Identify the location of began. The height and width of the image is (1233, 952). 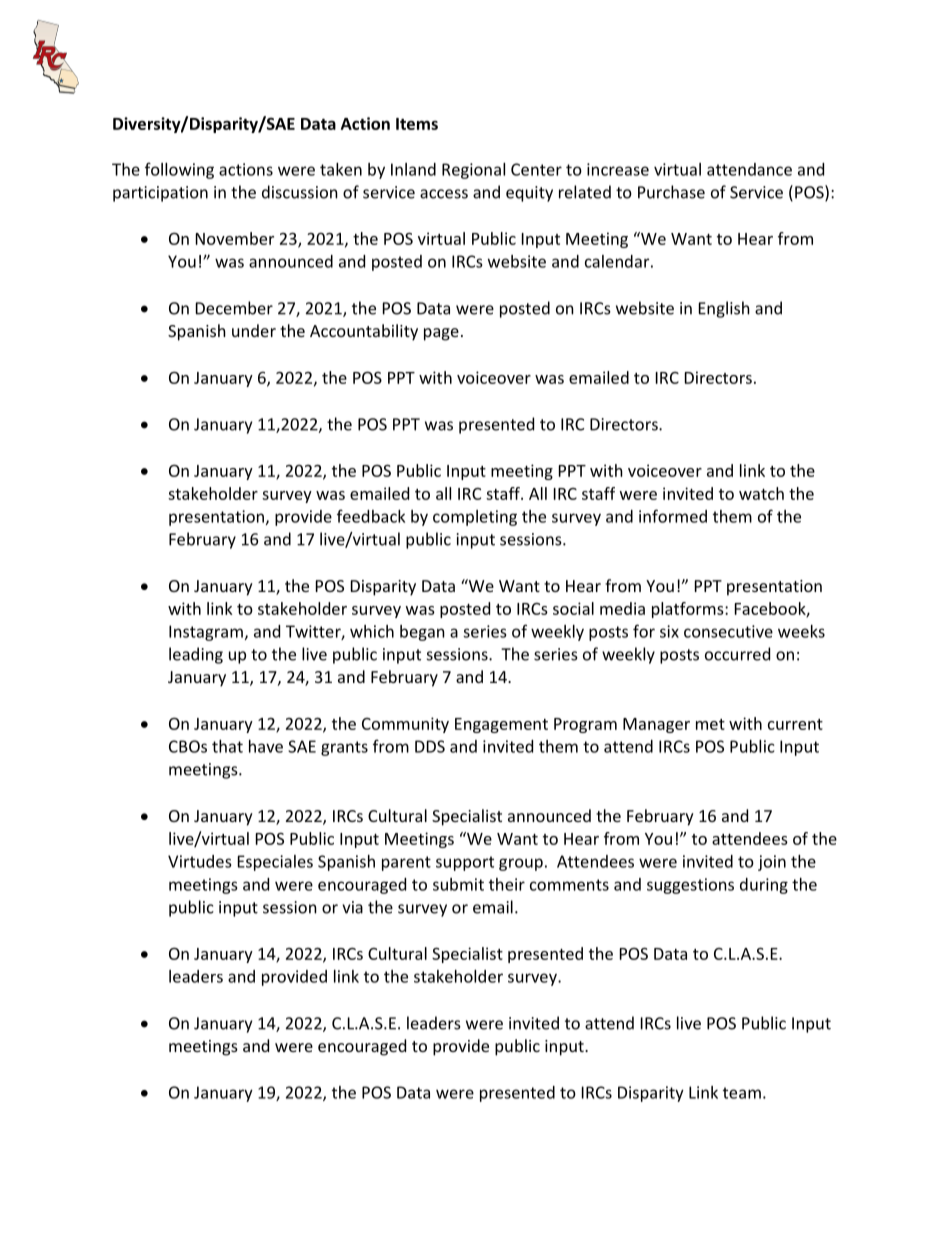
(422, 633).
